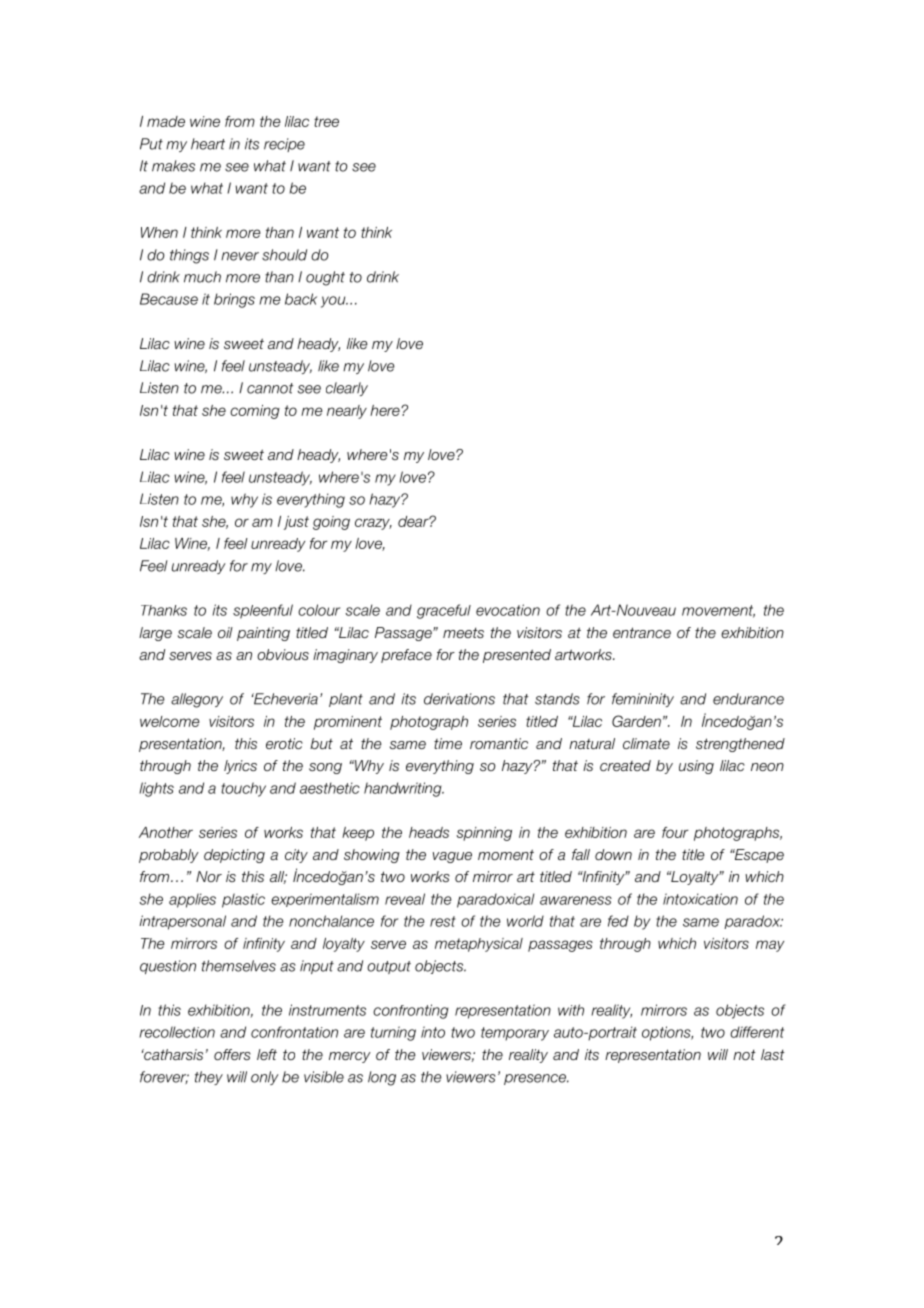  What do you see at coordinates (718, 611) in the screenshot?
I see `movement` at bounding box center [718, 611].
